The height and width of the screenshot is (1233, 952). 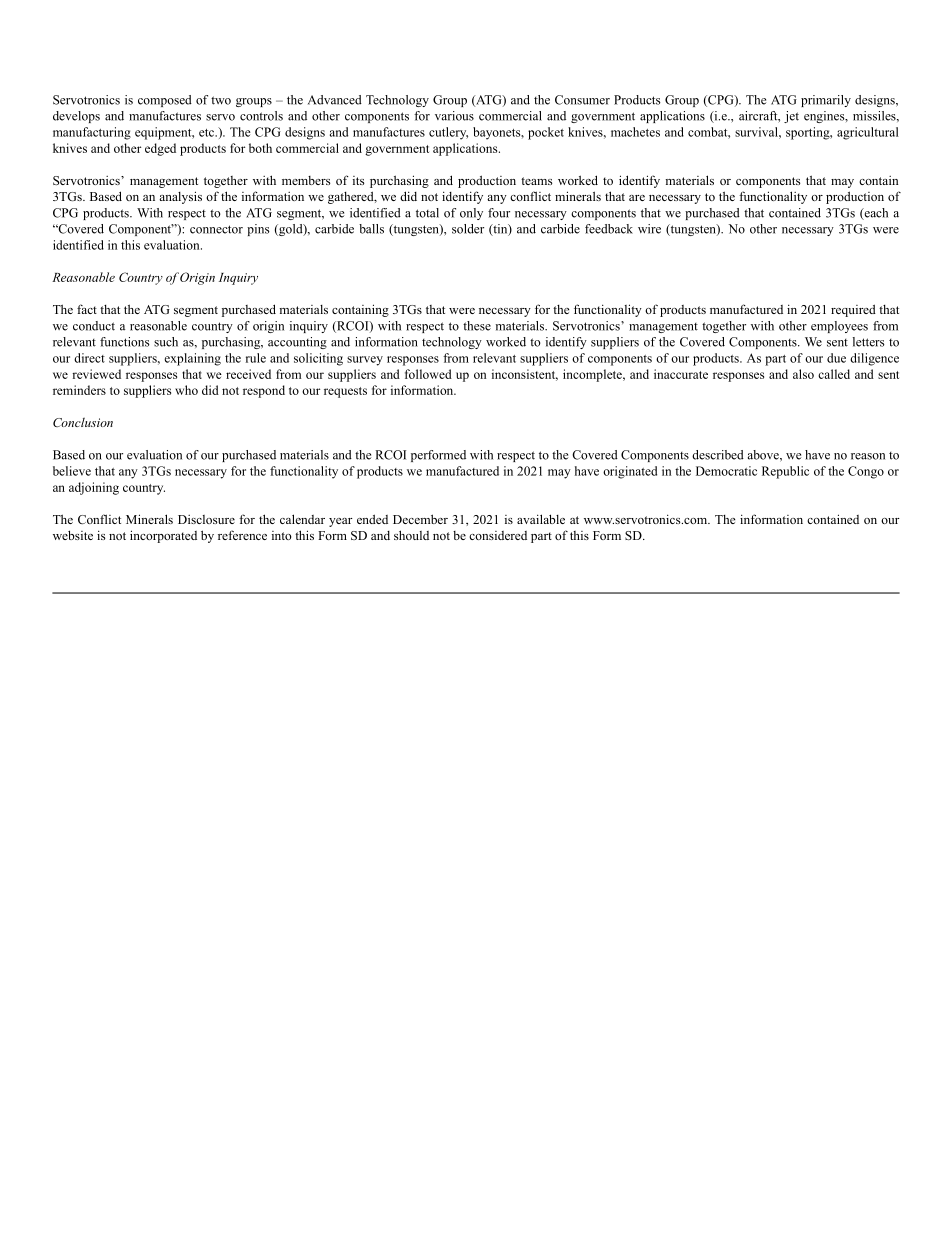 What do you see at coordinates (83, 422) in the screenshot?
I see `Conclusion` at bounding box center [83, 422].
